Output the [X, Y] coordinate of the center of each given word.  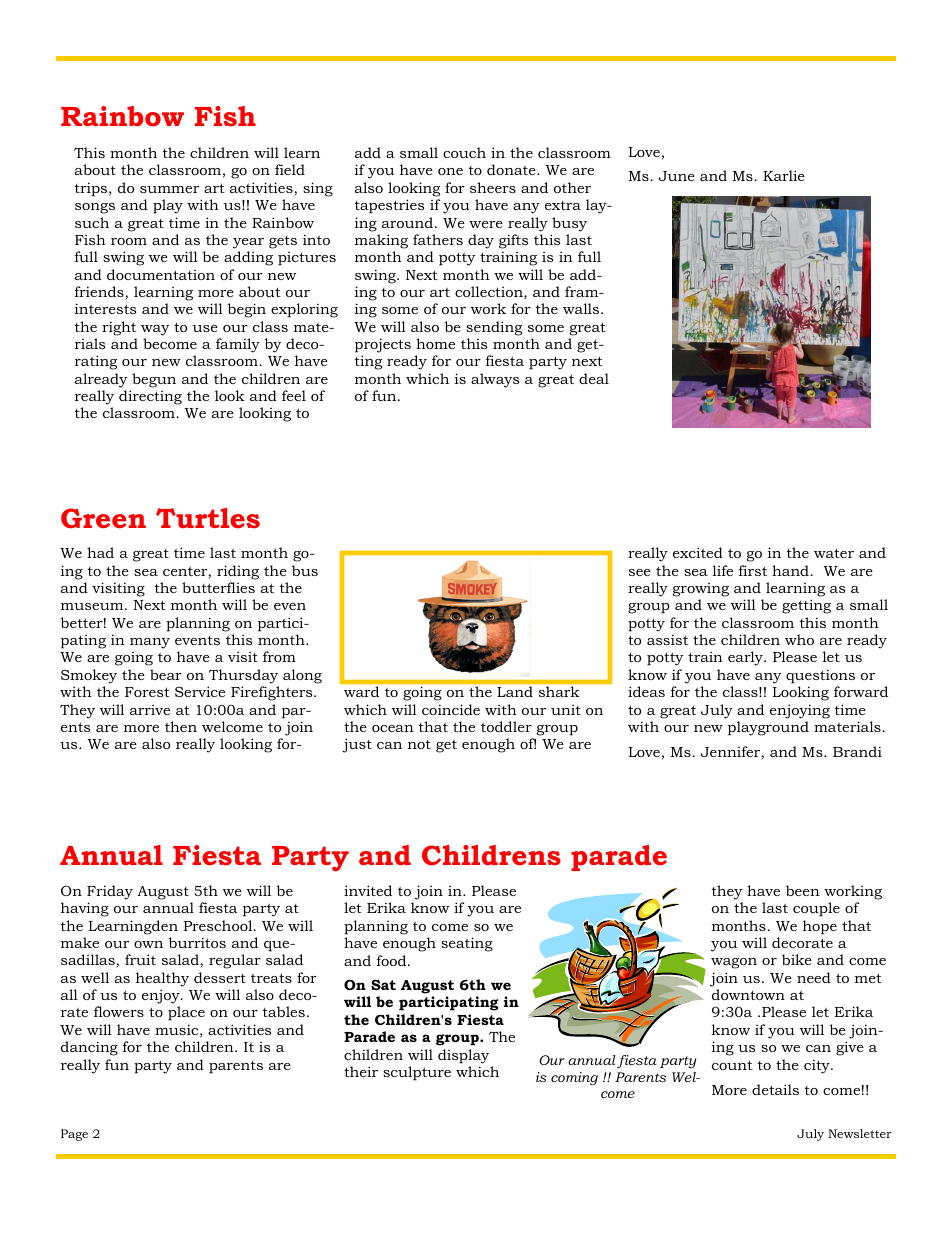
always [495, 380]
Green [103, 518]
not [419, 744]
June [676, 176]
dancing [89, 1048]
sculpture [417, 1073]
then [181, 726]
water [834, 553]
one [450, 171]
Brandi [857, 751]
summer [169, 189]
